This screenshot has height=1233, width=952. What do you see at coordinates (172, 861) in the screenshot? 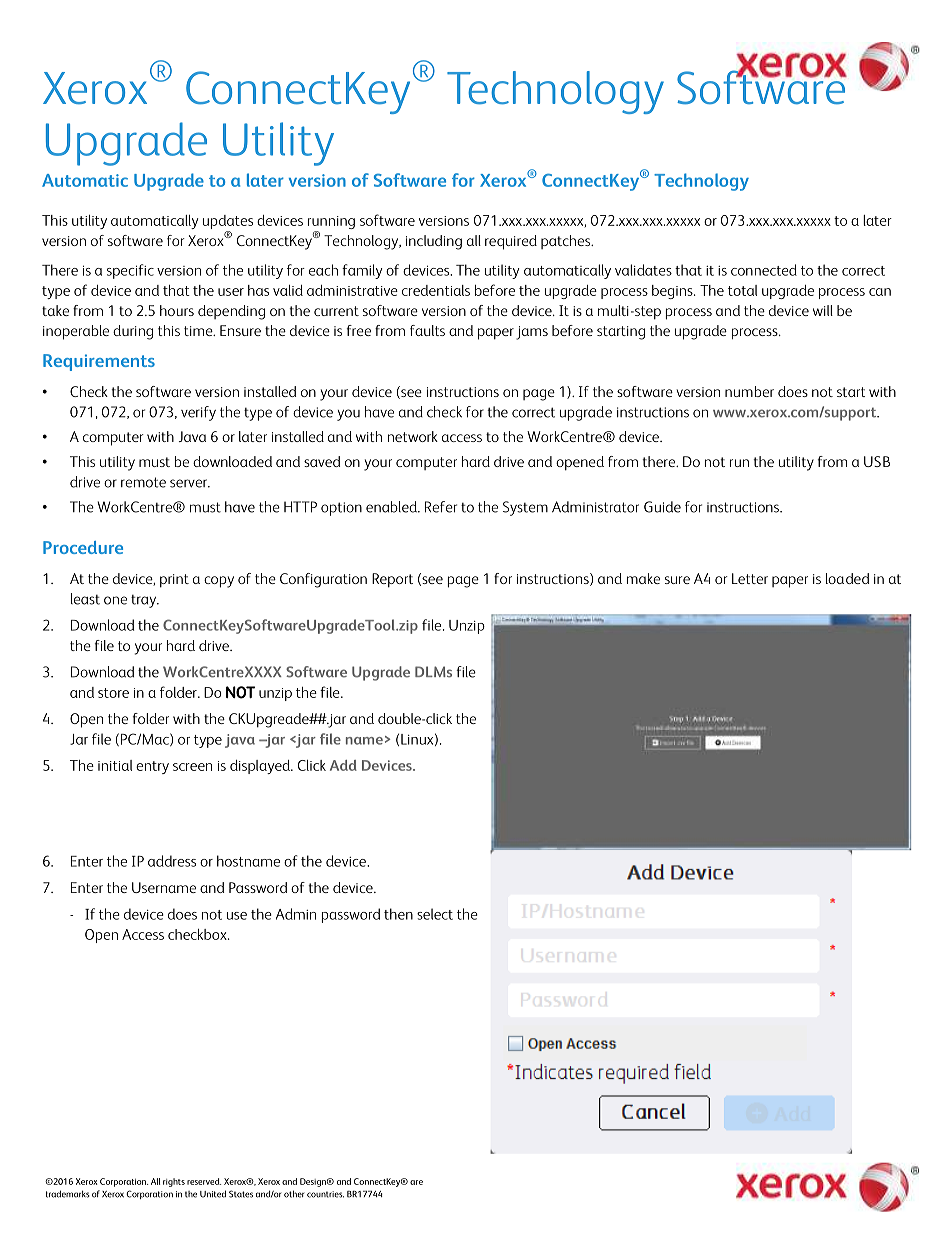
I see `address` at bounding box center [172, 861].
